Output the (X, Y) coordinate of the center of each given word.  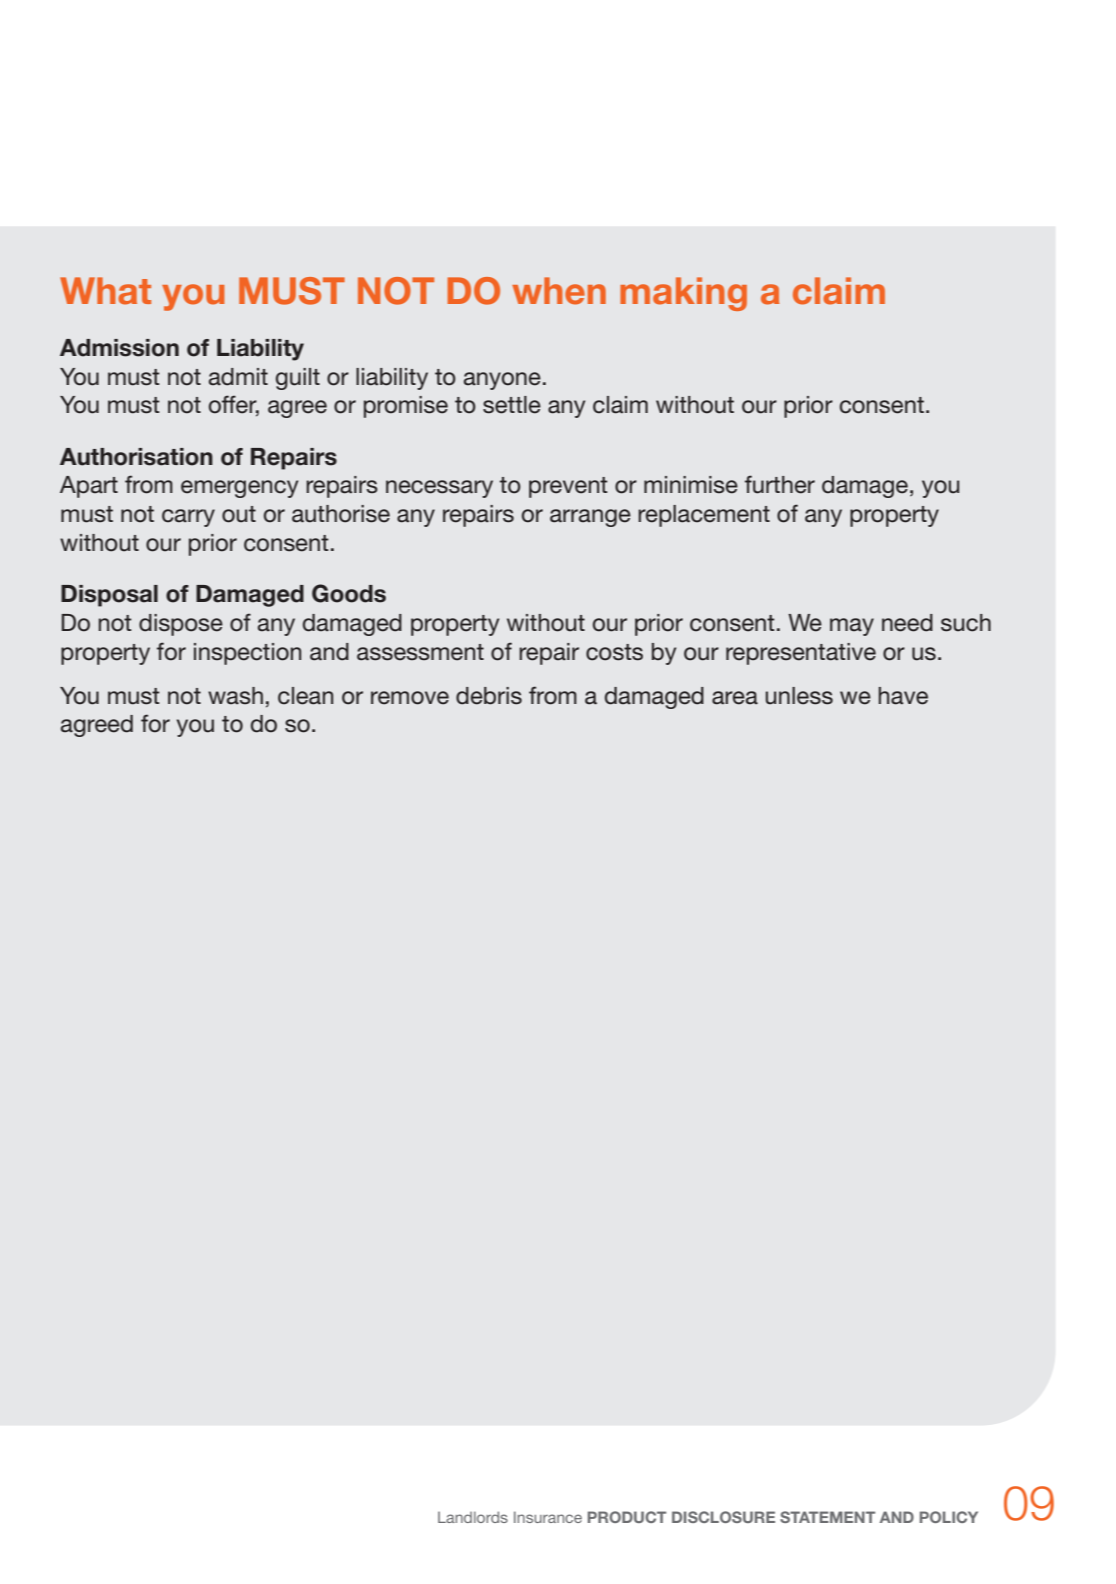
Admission (119, 348)
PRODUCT (627, 1517)
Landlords (473, 1517)
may (852, 627)
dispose (181, 625)
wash (235, 696)
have (903, 696)
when (559, 291)
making (683, 294)
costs (614, 652)
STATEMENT (827, 1517)
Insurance (548, 1517)
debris (489, 696)
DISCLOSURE (723, 1517)
